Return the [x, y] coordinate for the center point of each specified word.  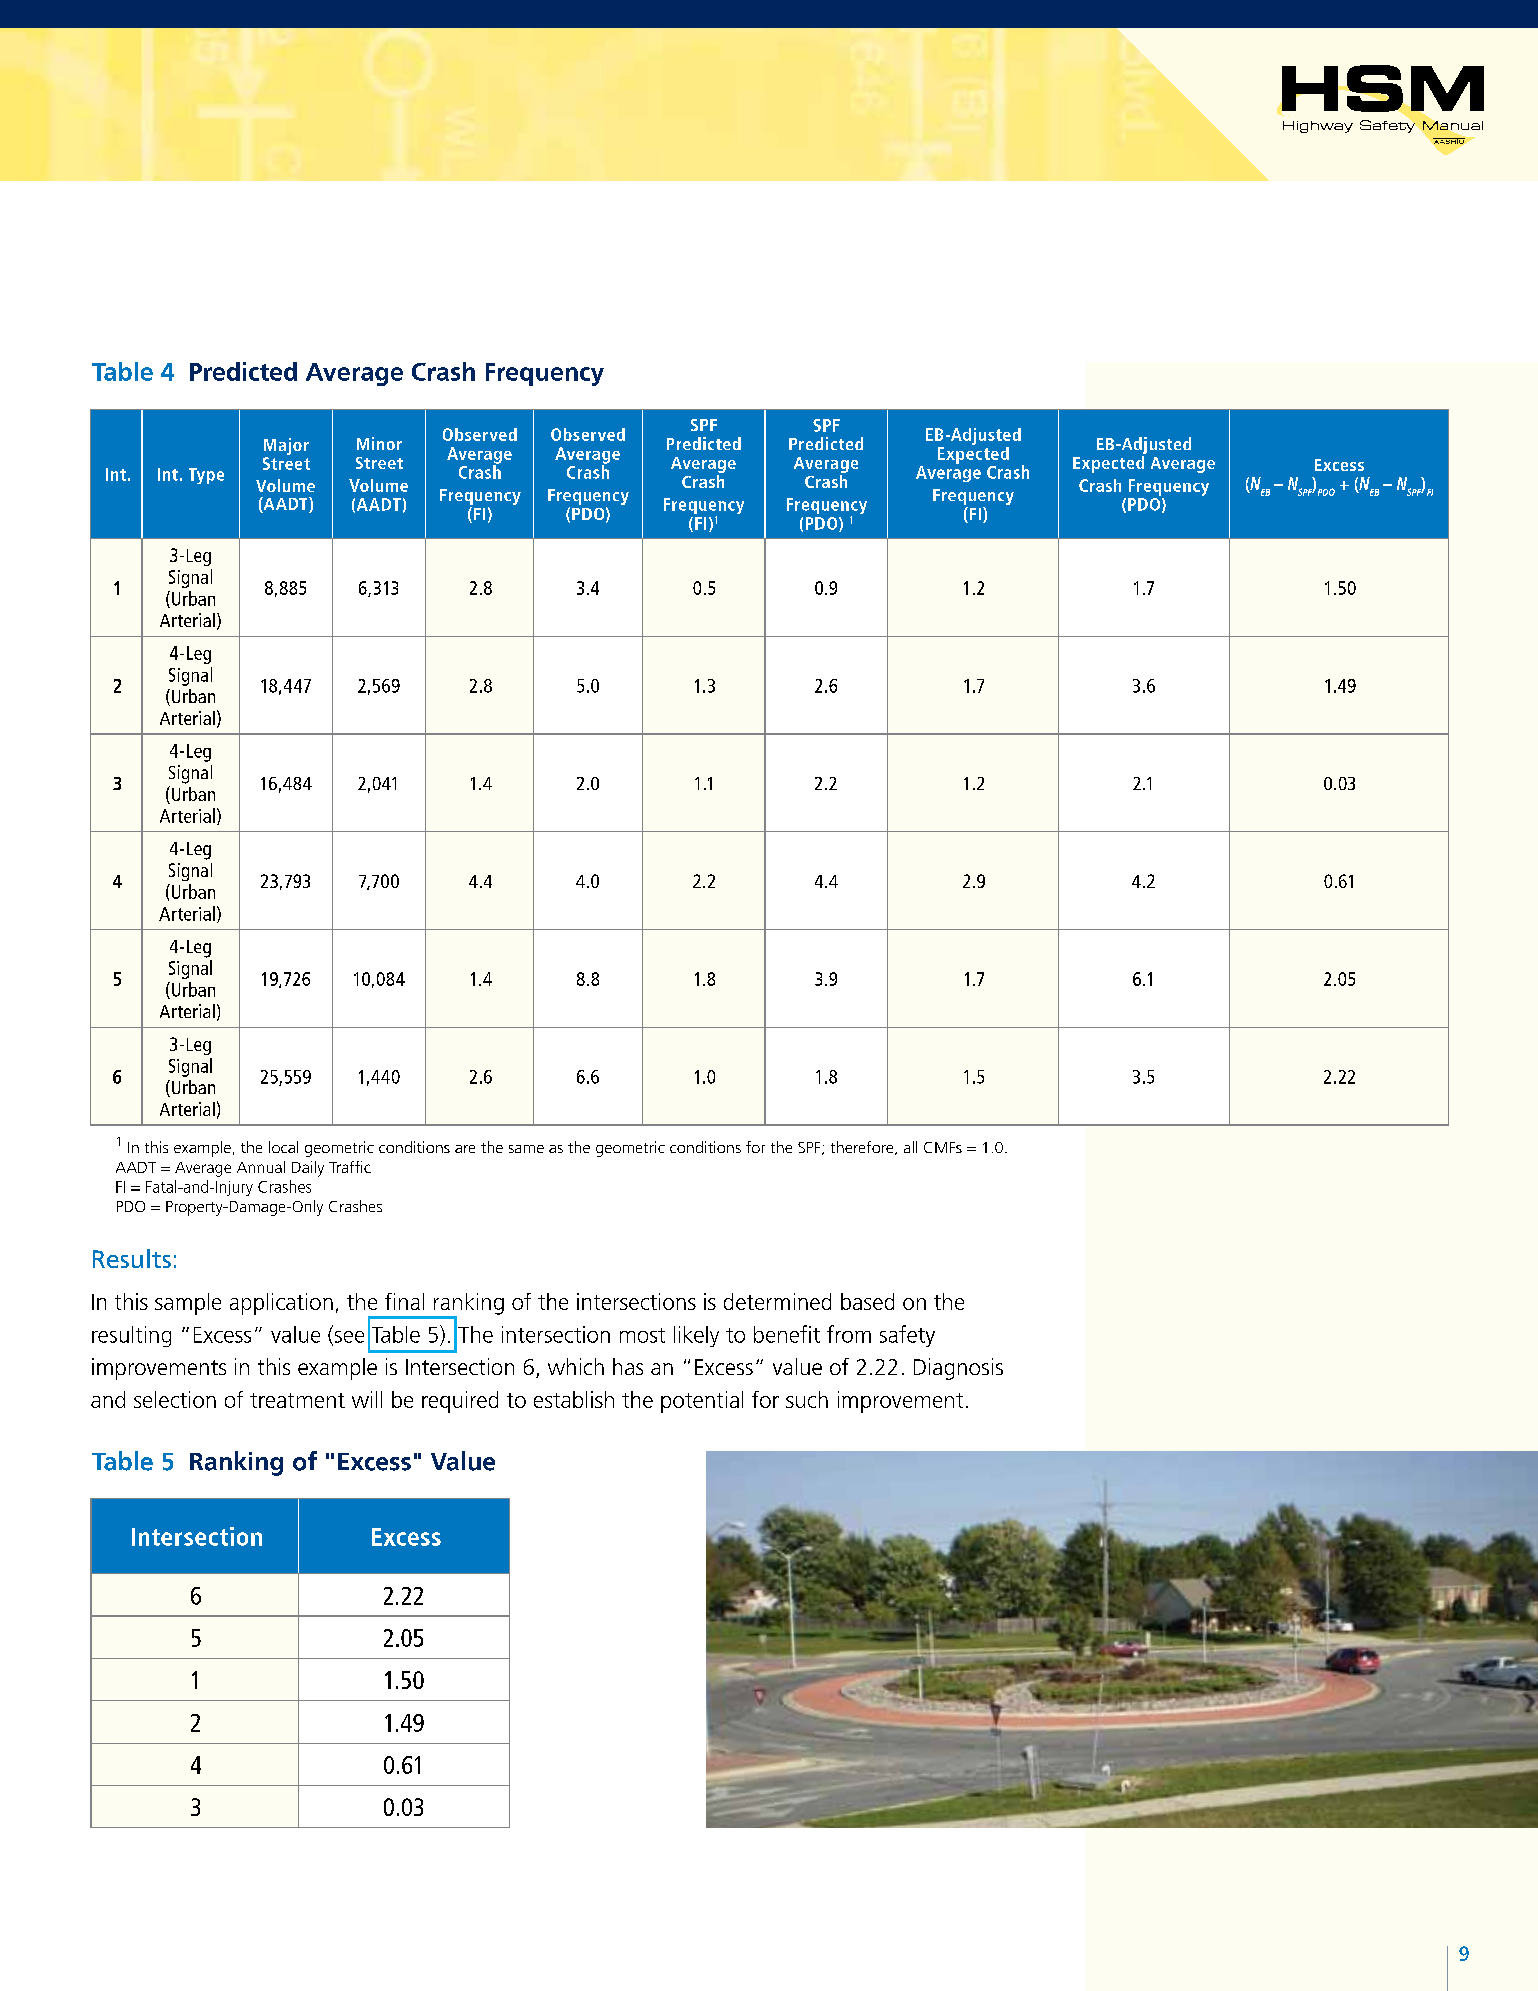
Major [286, 446]
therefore [863, 1148]
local [283, 1147]
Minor [379, 443]
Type [206, 476]
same [526, 1149]
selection [175, 1399]
